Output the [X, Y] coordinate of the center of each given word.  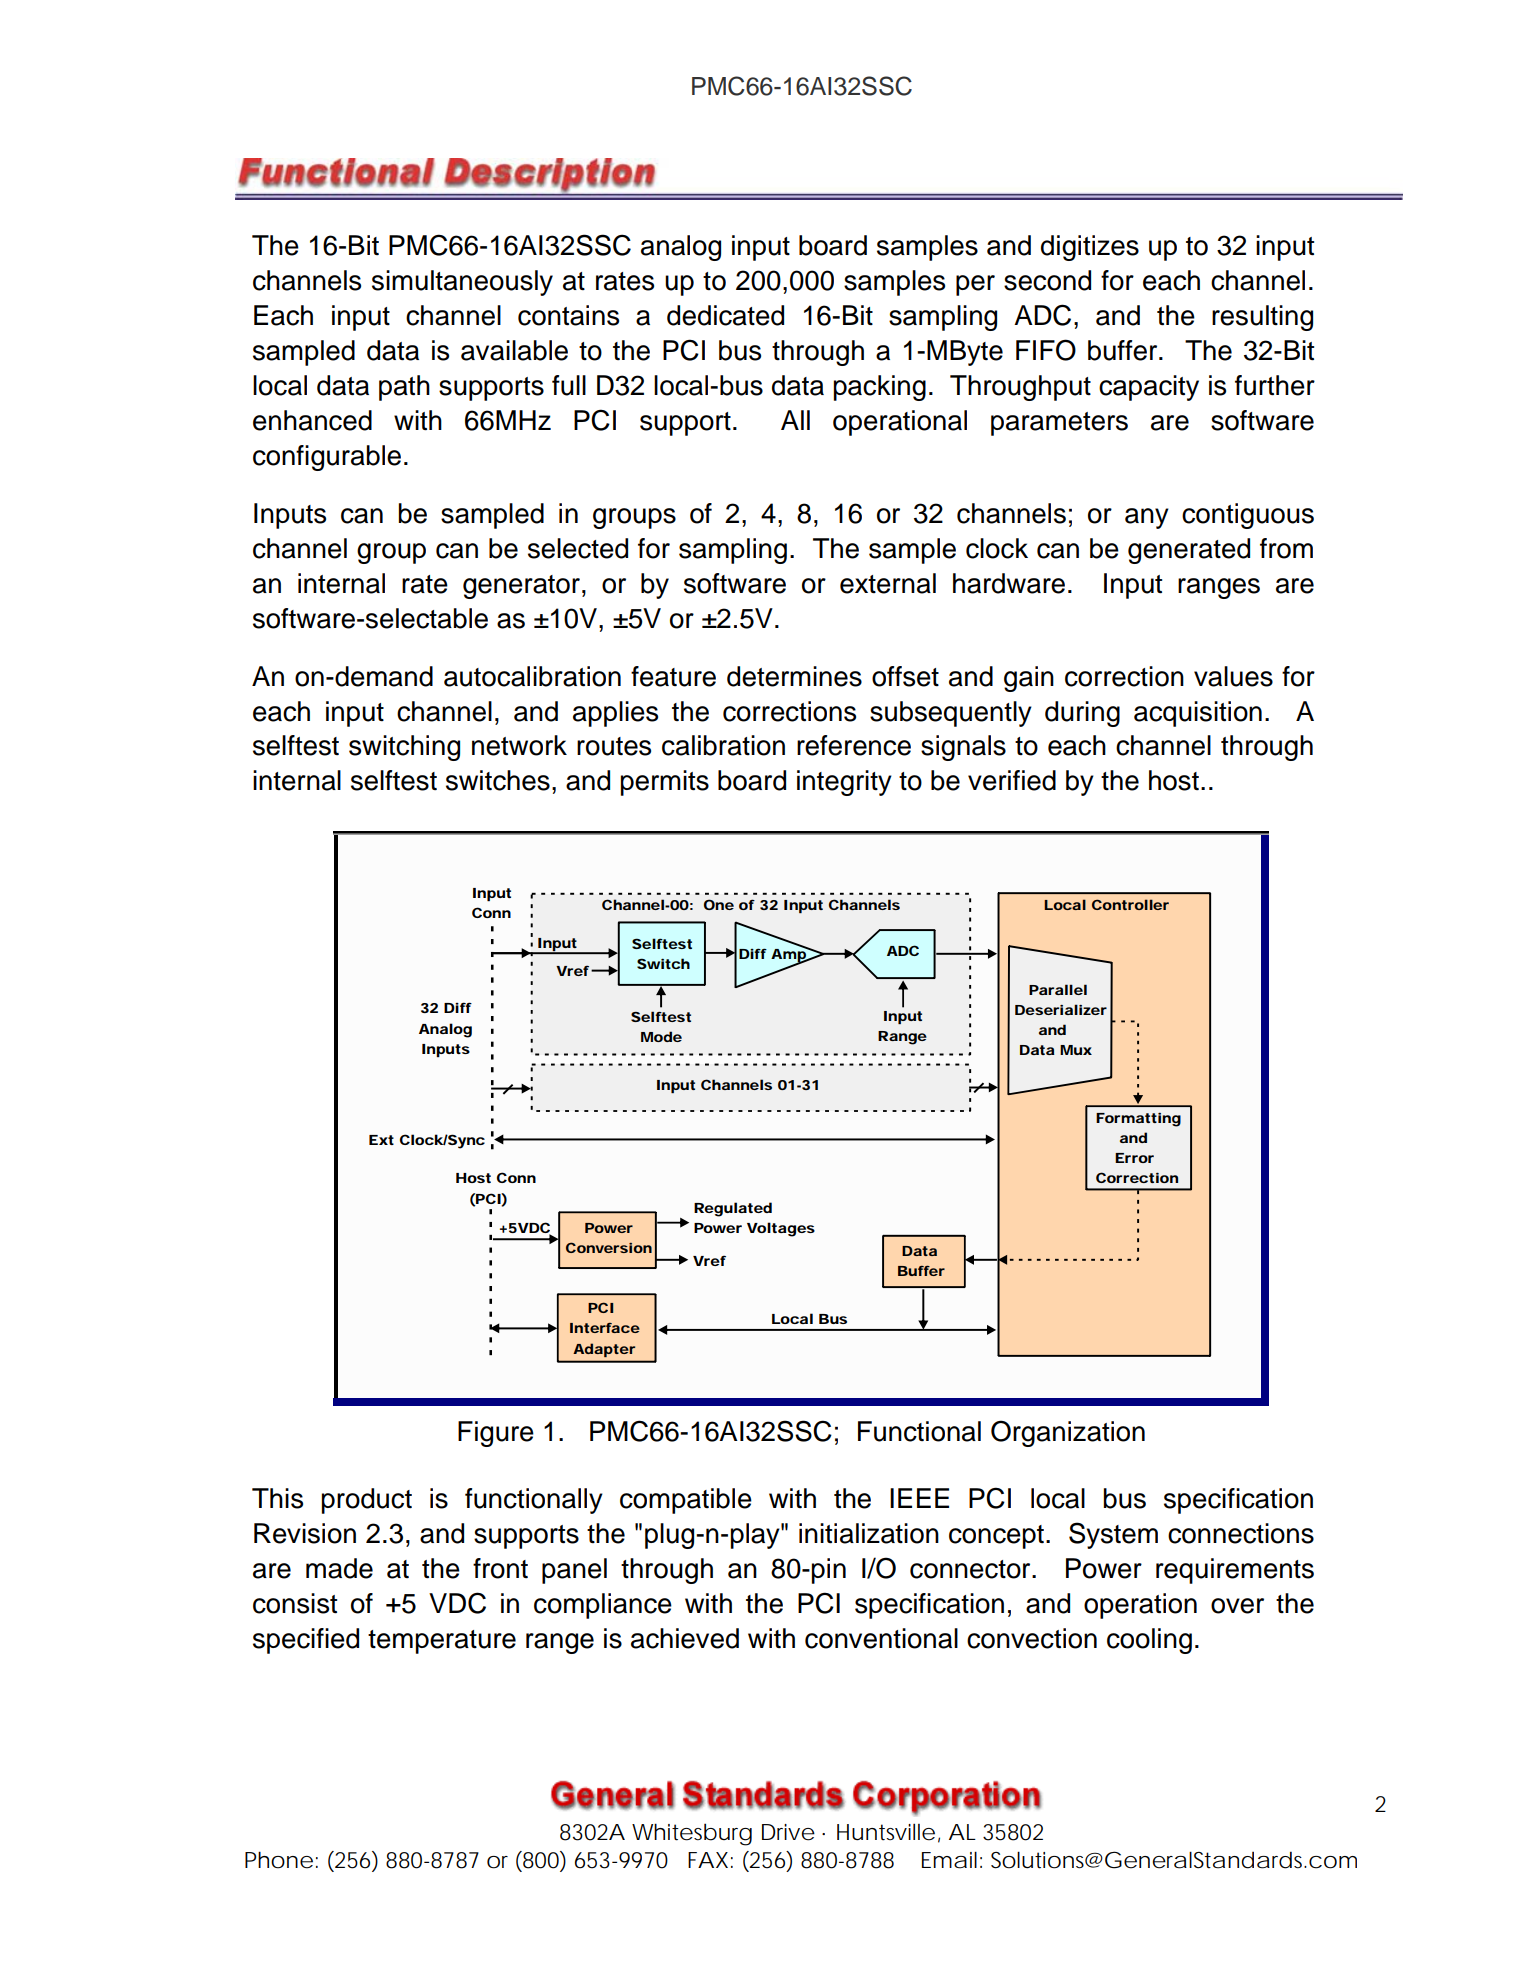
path [404, 388]
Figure [496, 1434]
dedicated [725, 315]
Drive [788, 1832]
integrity [844, 783]
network [519, 745]
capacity [1149, 388]
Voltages [781, 1229]
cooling [1149, 1641]
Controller [1130, 904]
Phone [279, 1860]
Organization [1068, 1433]
